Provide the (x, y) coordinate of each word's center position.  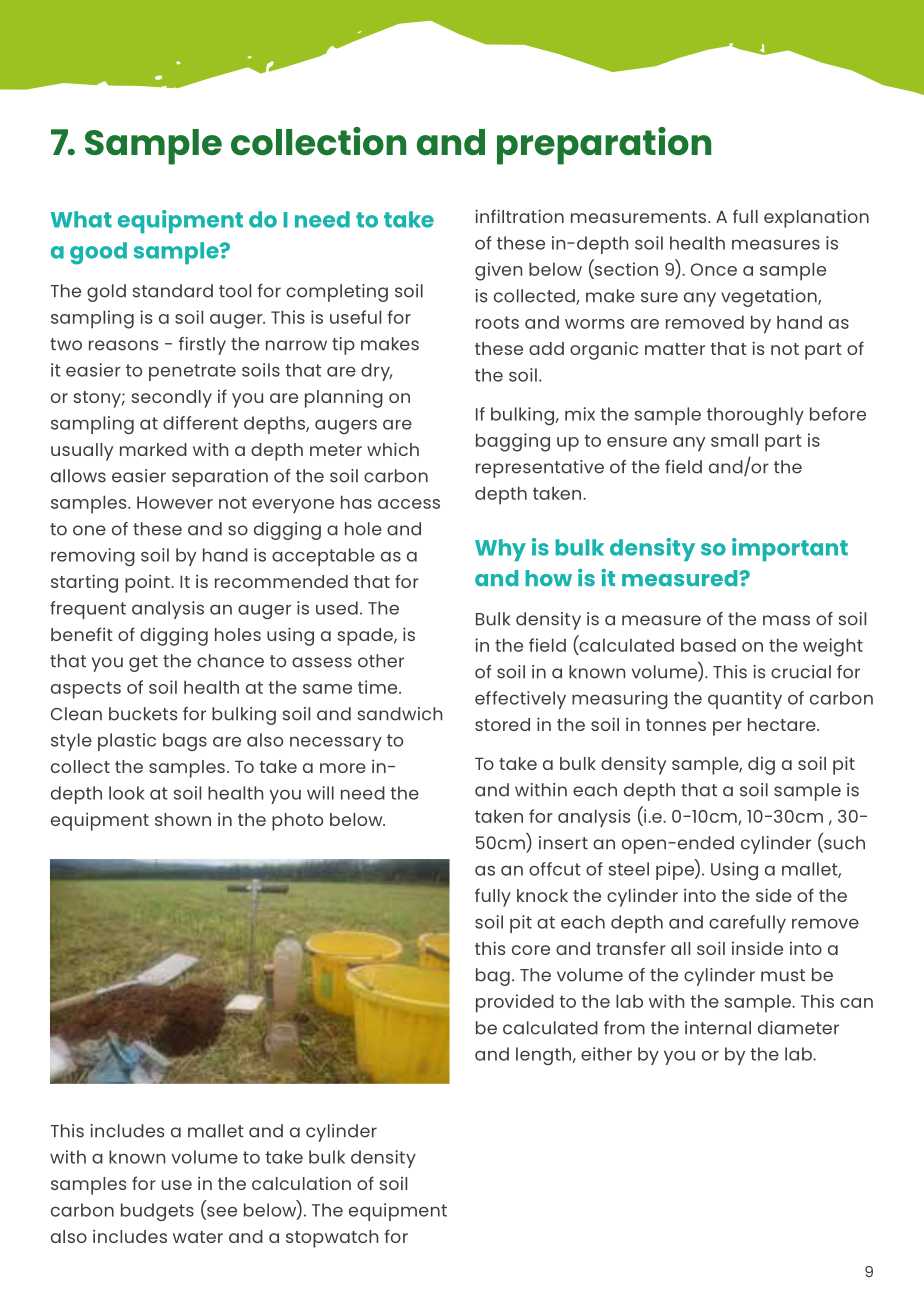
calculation (301, 1183)
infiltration (519, 216)
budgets (157, 1212)
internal (718, 1028)
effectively (520, 700)
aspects (86, 690)
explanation (816, 218)
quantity (745, 700)
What (81, 219)
